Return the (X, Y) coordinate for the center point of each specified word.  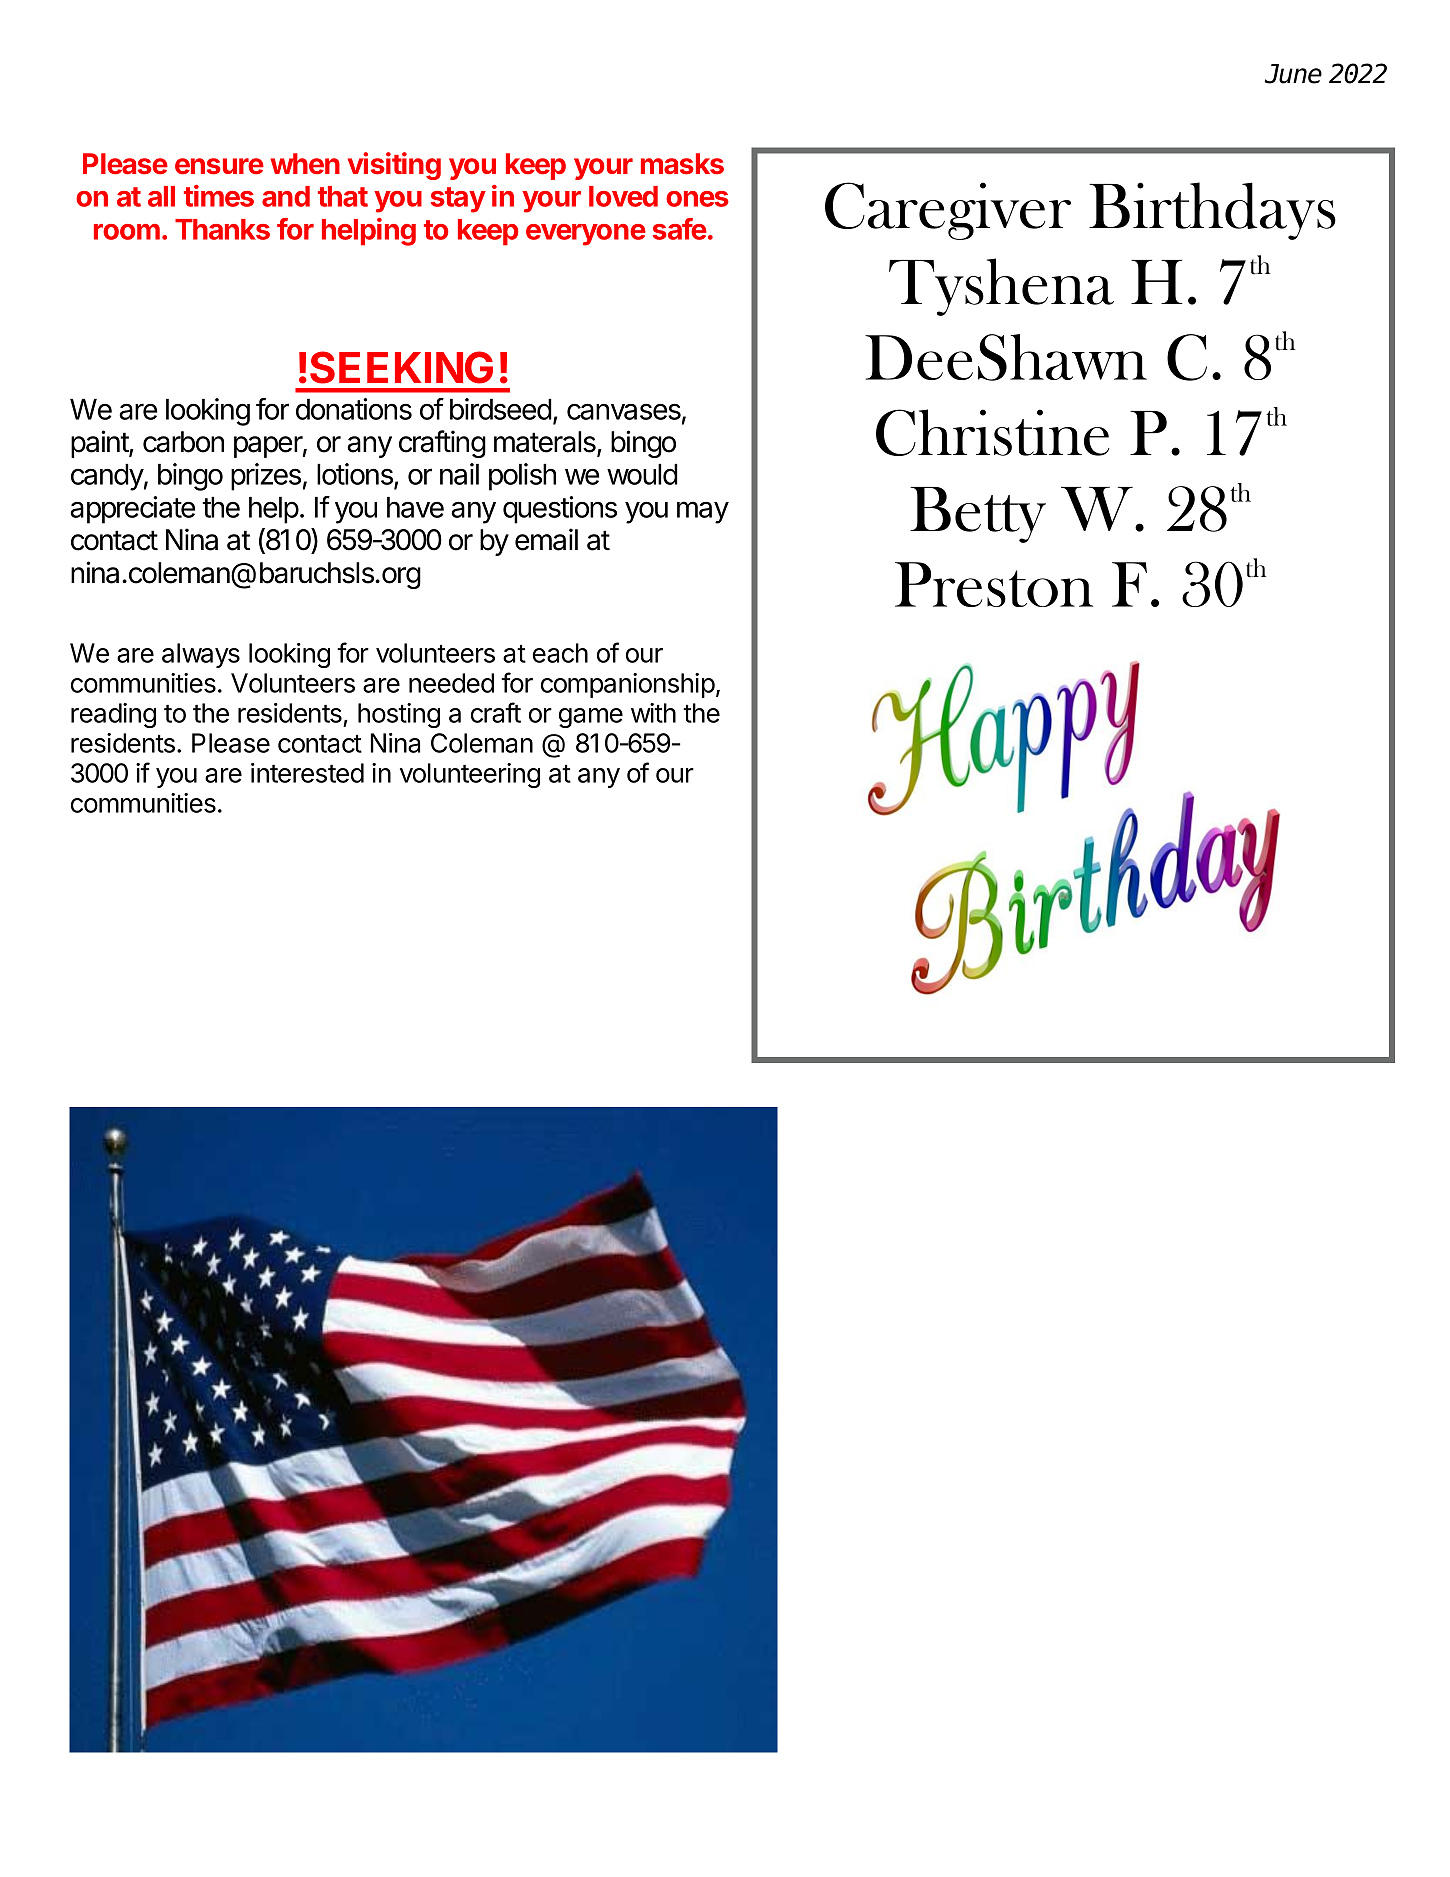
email (546, 539)
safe (680, 229)
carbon (183, 442)
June (1293, 74)
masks (682, 164)
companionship (628, 685)
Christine (992, 432)
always (201, 655)
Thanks (222, 229)
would (642, 474)
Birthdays (1212, 211)
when (305, 163)
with (653, 713)
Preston (994, 584)
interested (307, 773)
